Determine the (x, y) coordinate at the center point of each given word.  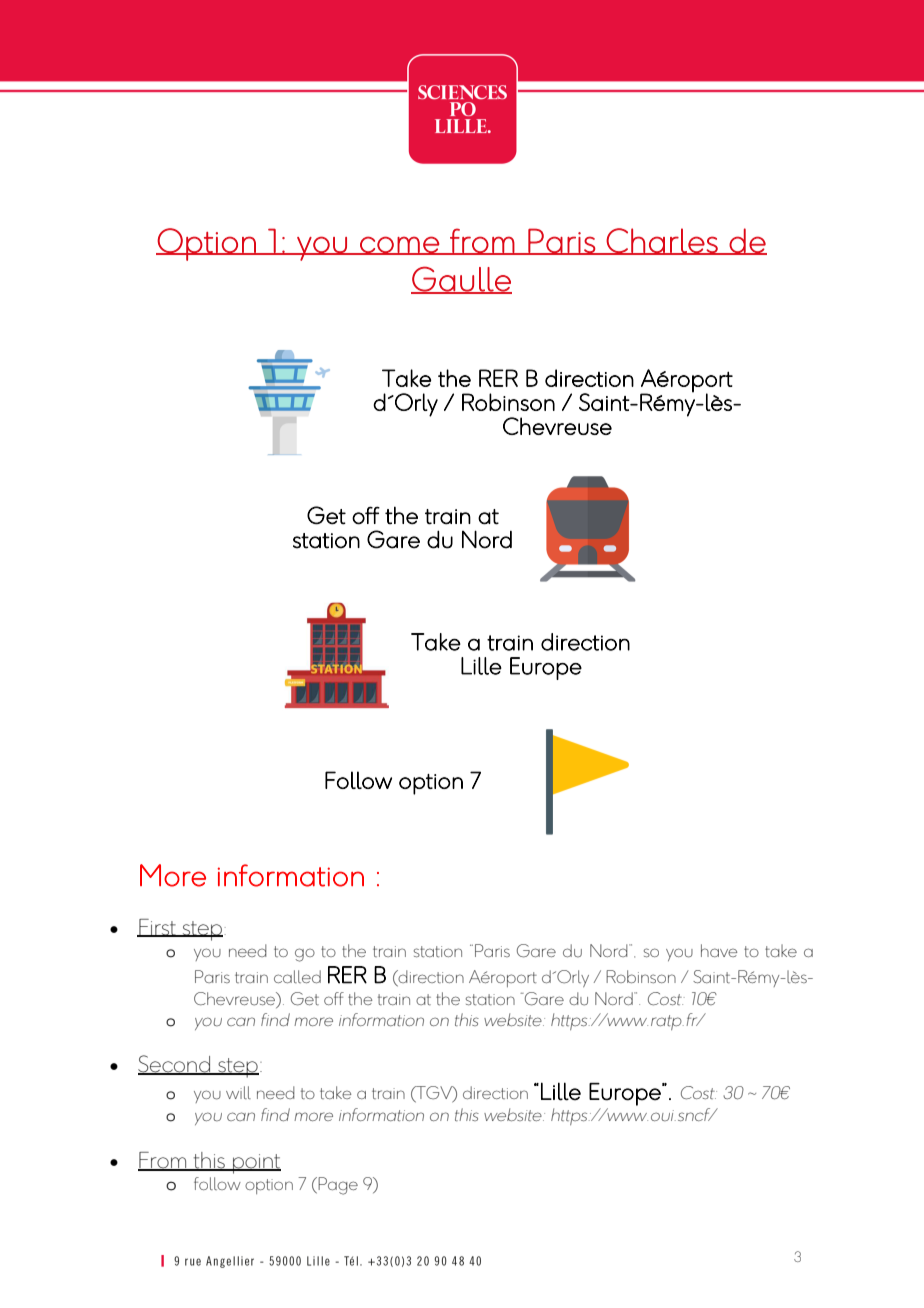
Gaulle (461, 279)
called (297, 976)
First (157, 928)
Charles (662, 241)
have (719, 950)
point (256, 1164)
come (399, 245)
